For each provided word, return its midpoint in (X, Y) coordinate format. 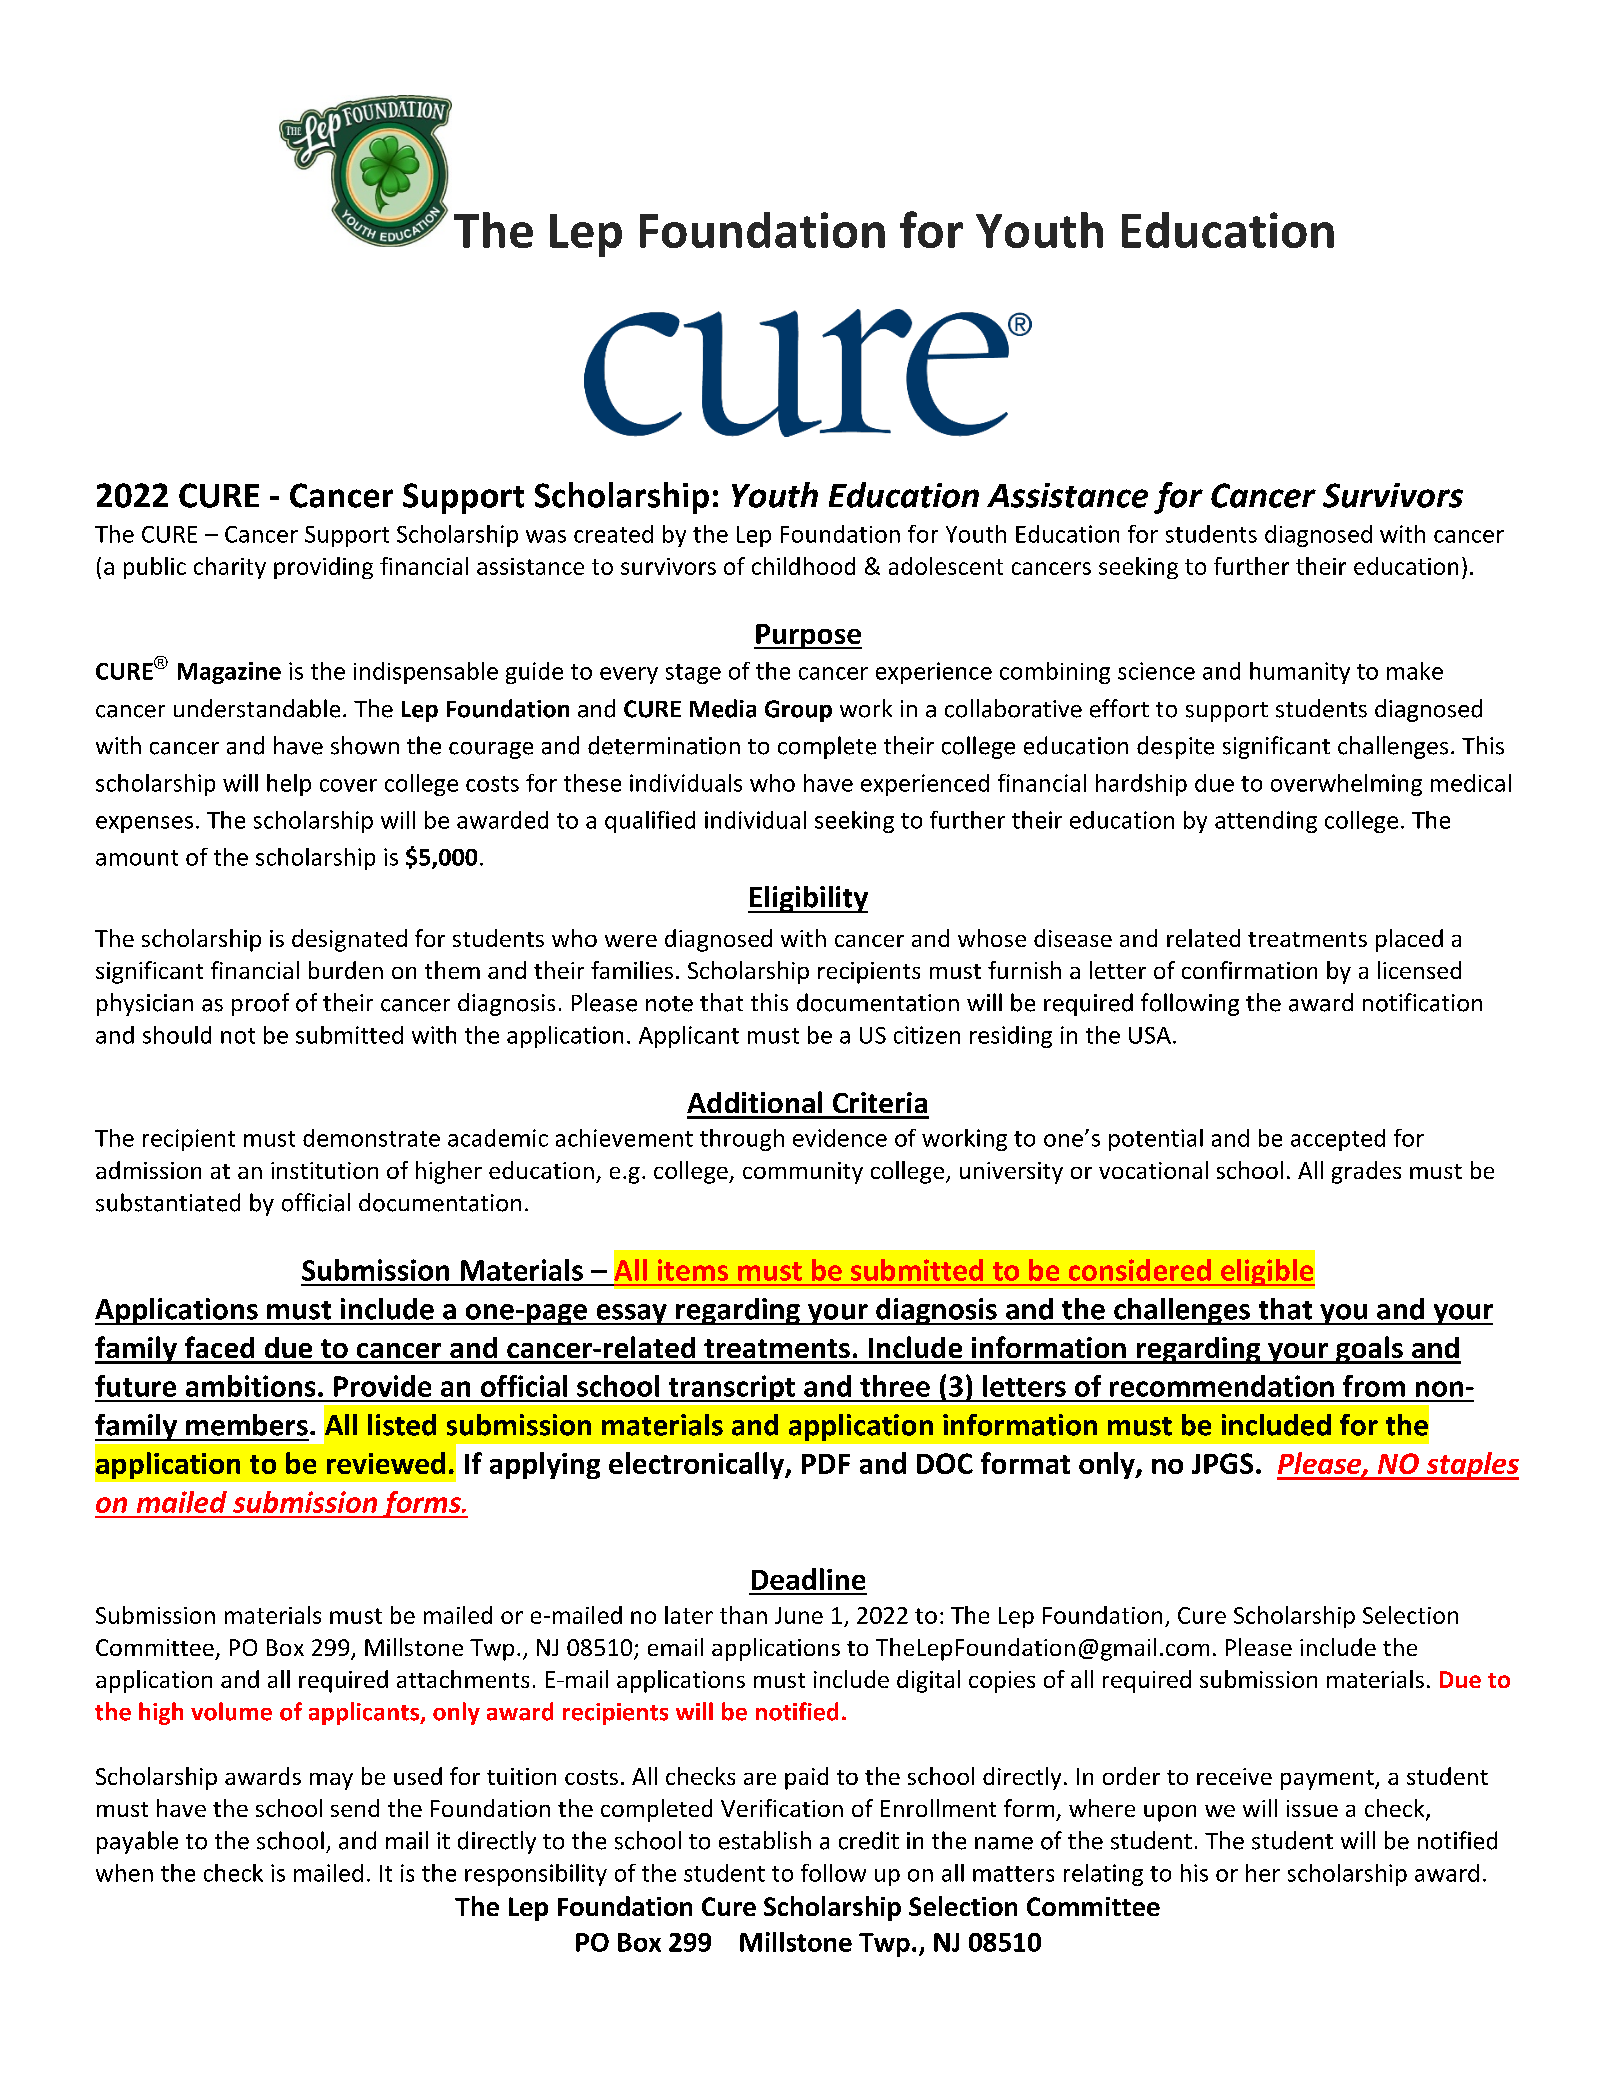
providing (323, 568)
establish (765, 1840)
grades (1366, 1172)
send (355, 1808)
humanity (1300, 673)
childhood (803, 566)
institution (324, 1170)
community (803, 1173)
